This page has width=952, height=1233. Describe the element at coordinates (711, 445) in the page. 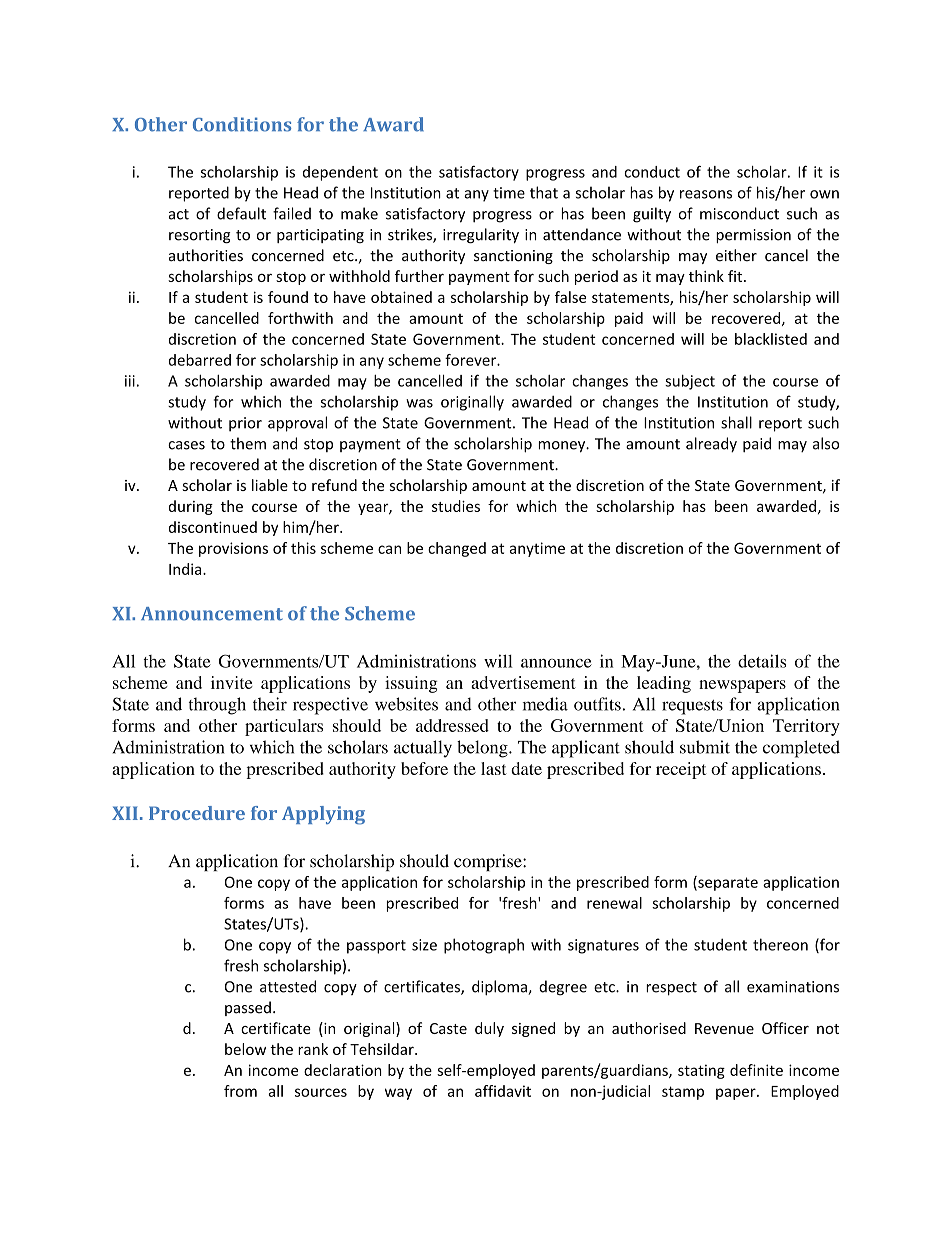

I see `already` at that location.
